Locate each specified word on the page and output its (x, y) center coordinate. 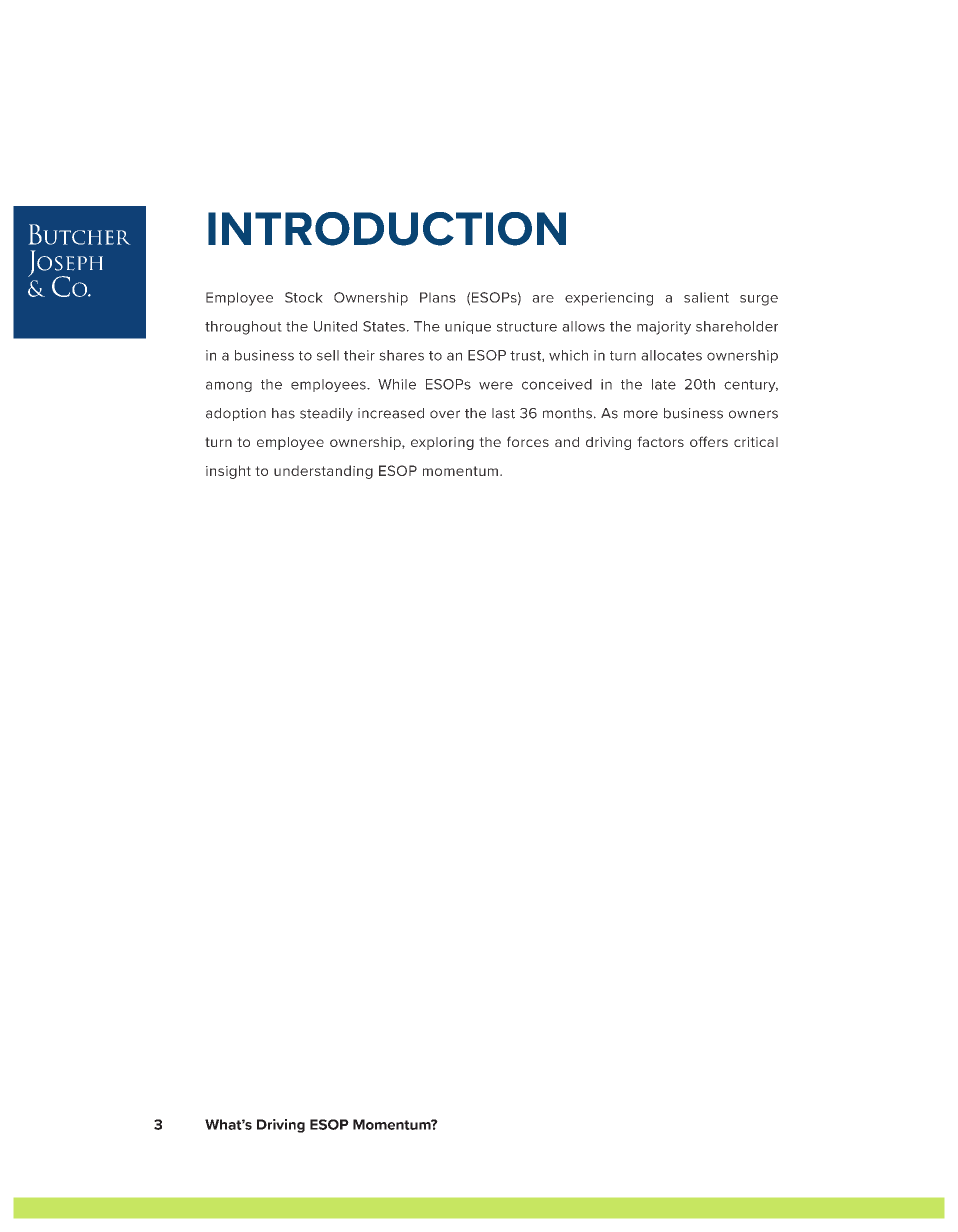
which (568, 355)
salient (706, 297)
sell (328, 355)
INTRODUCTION (387, 229)
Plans (438, 297)
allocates (671, 355)
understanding (323, 472)
